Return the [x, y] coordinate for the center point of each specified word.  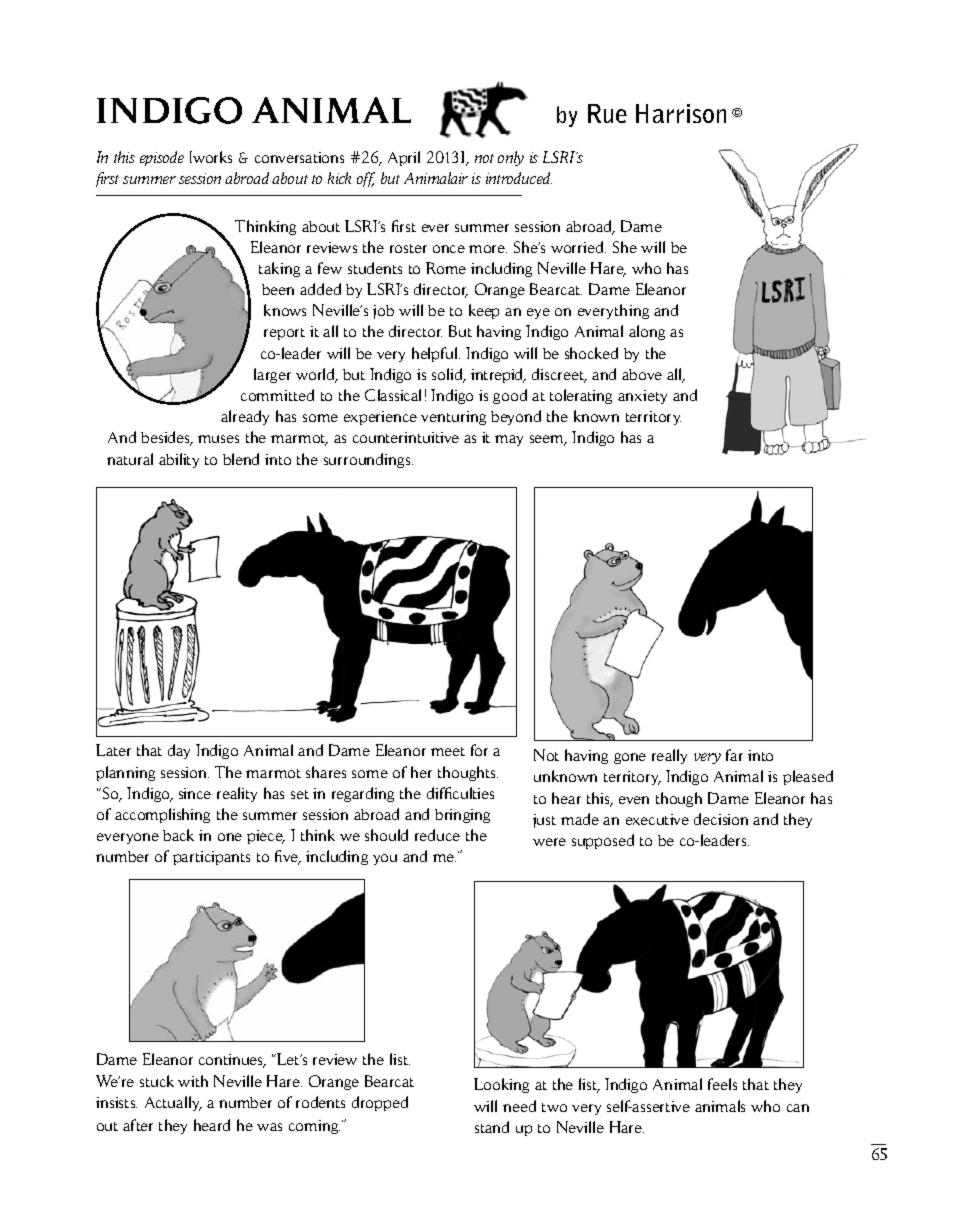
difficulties [460, 793]
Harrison [681, 113]
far [734, 755]
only [511, 158]
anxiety [642, 397]
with [193, 1081]
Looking [501, 1085]
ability [179, 460]
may [509, 440]
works [211, 157]
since [195, 793]
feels [722, 1084]
